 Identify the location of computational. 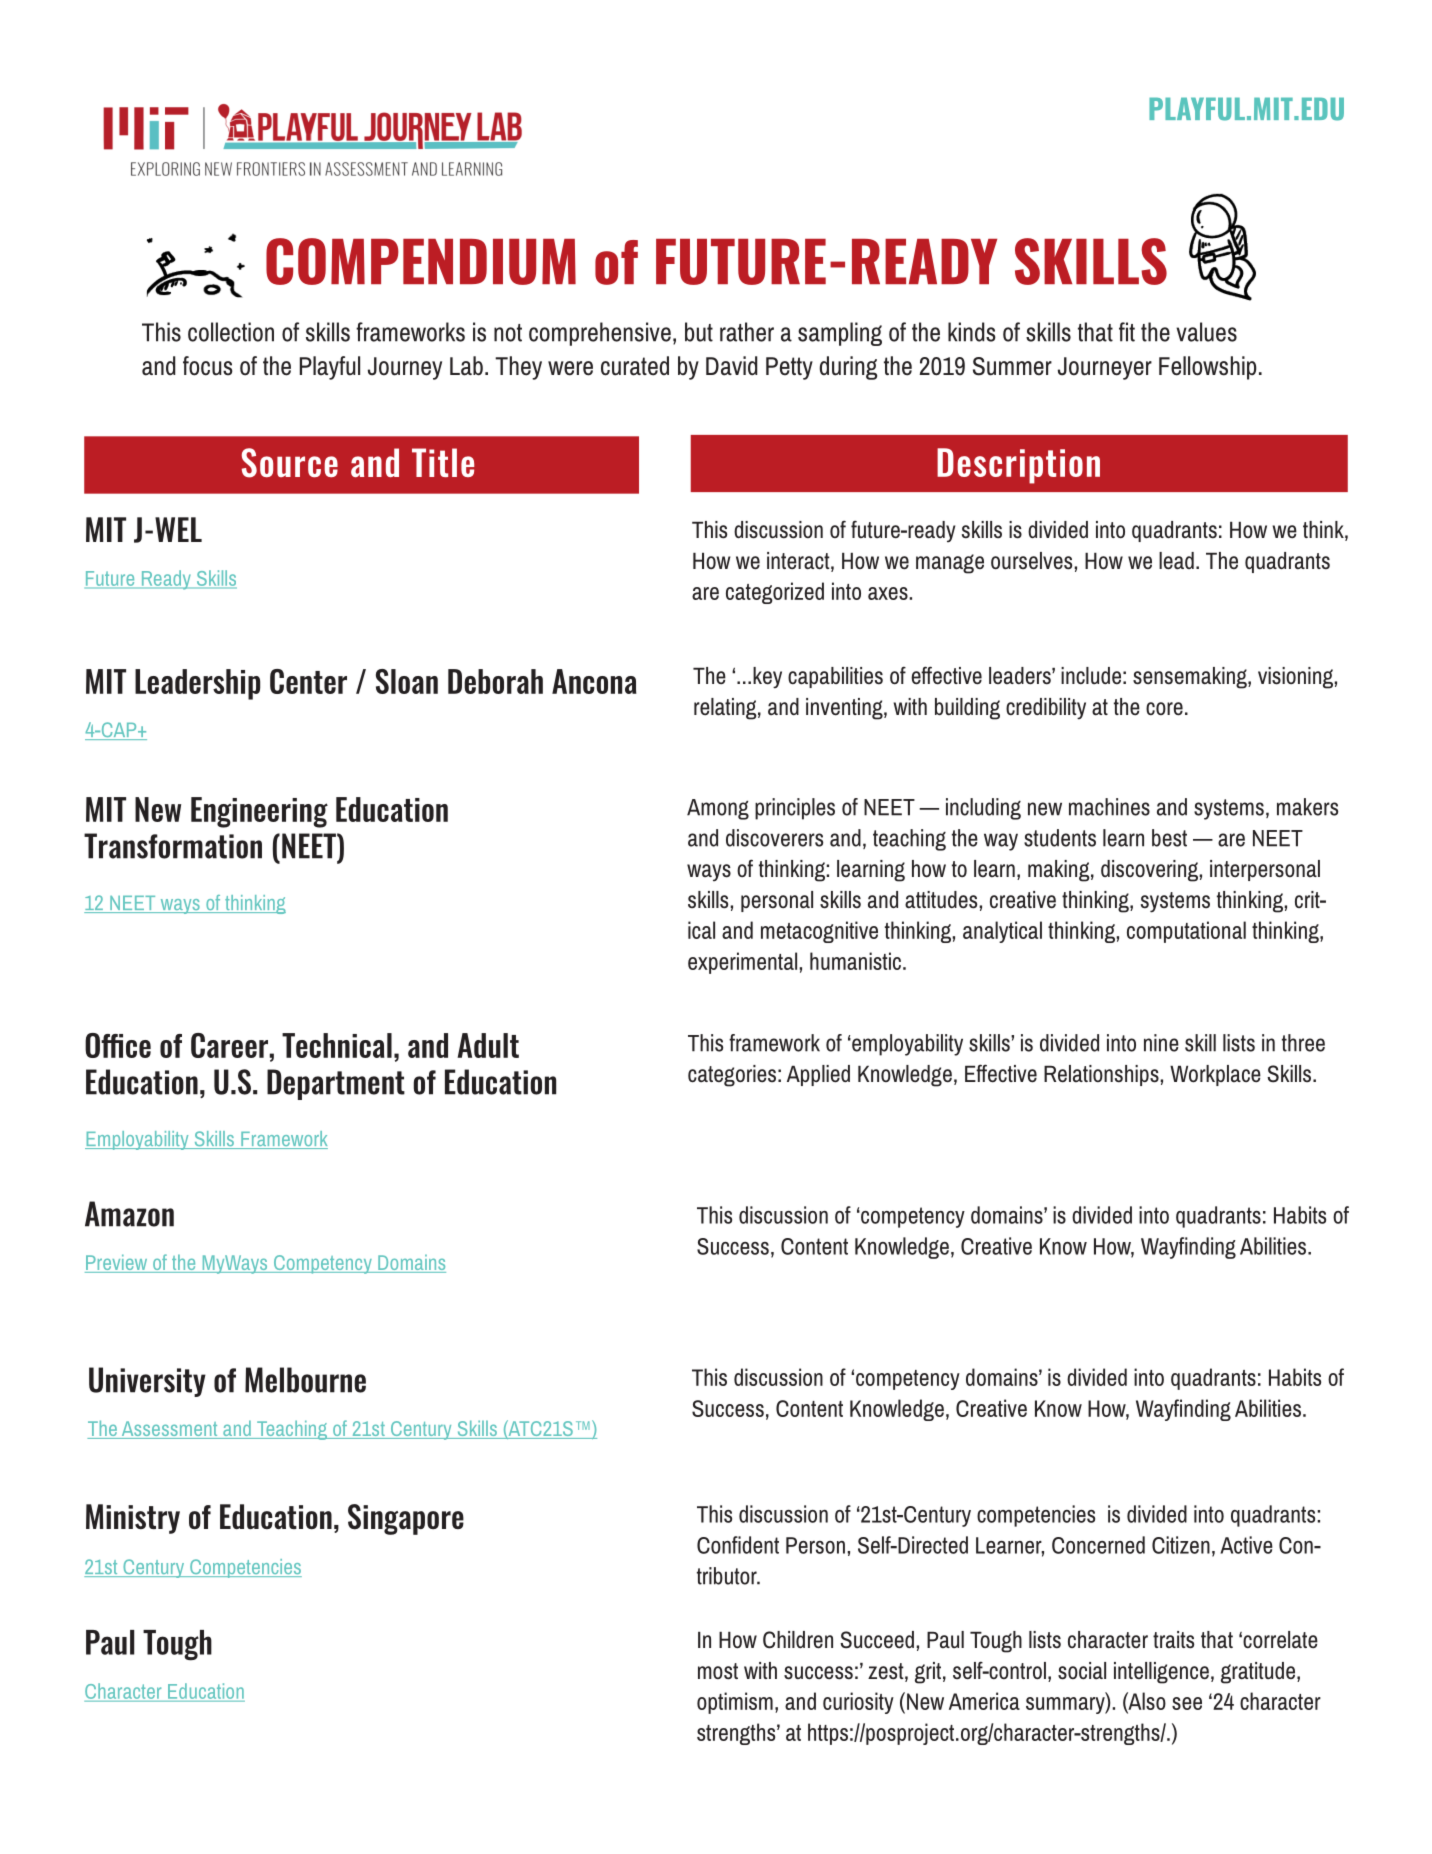
(1186, 932).
